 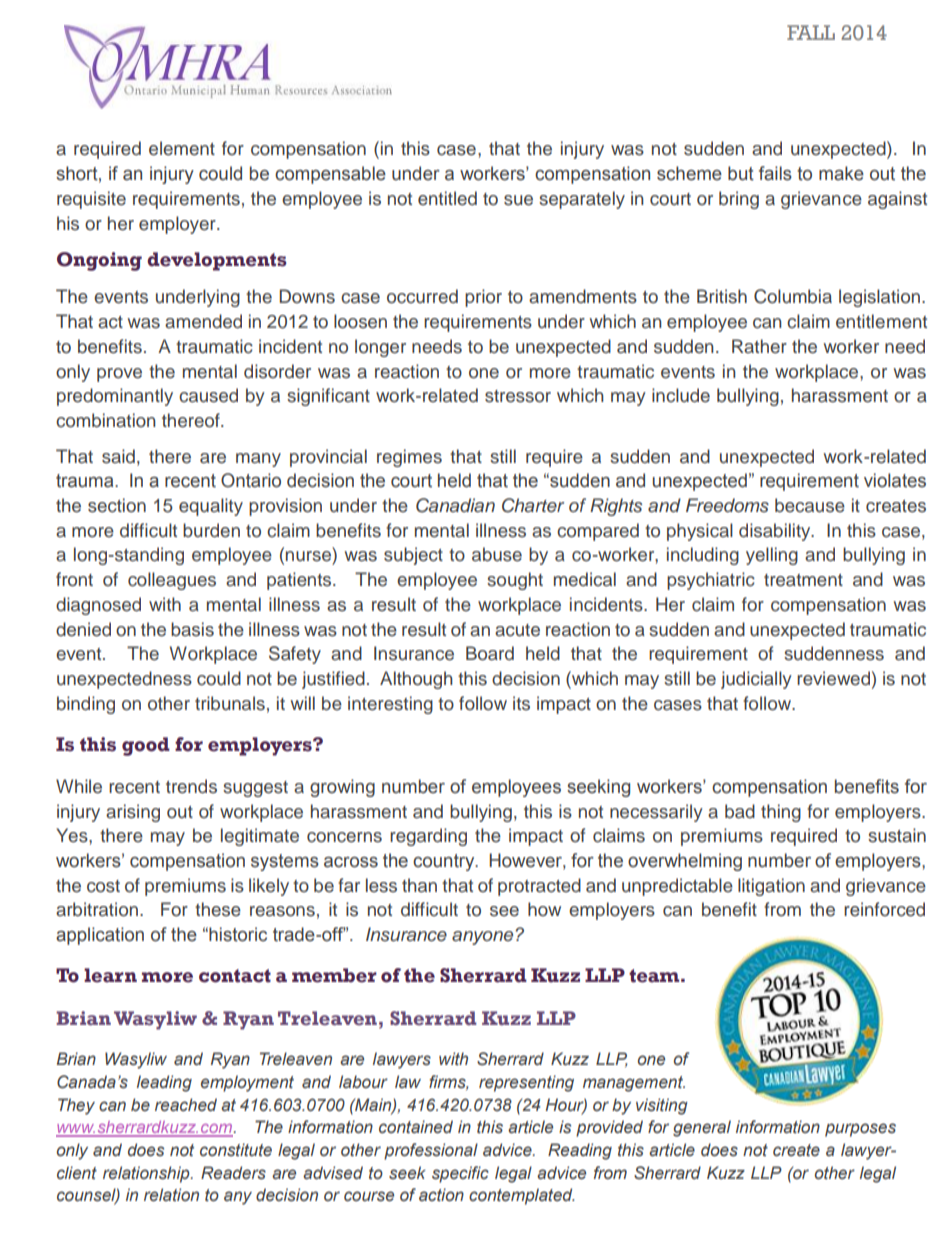 I want to click on treatment, so click(x=803, y=580).
